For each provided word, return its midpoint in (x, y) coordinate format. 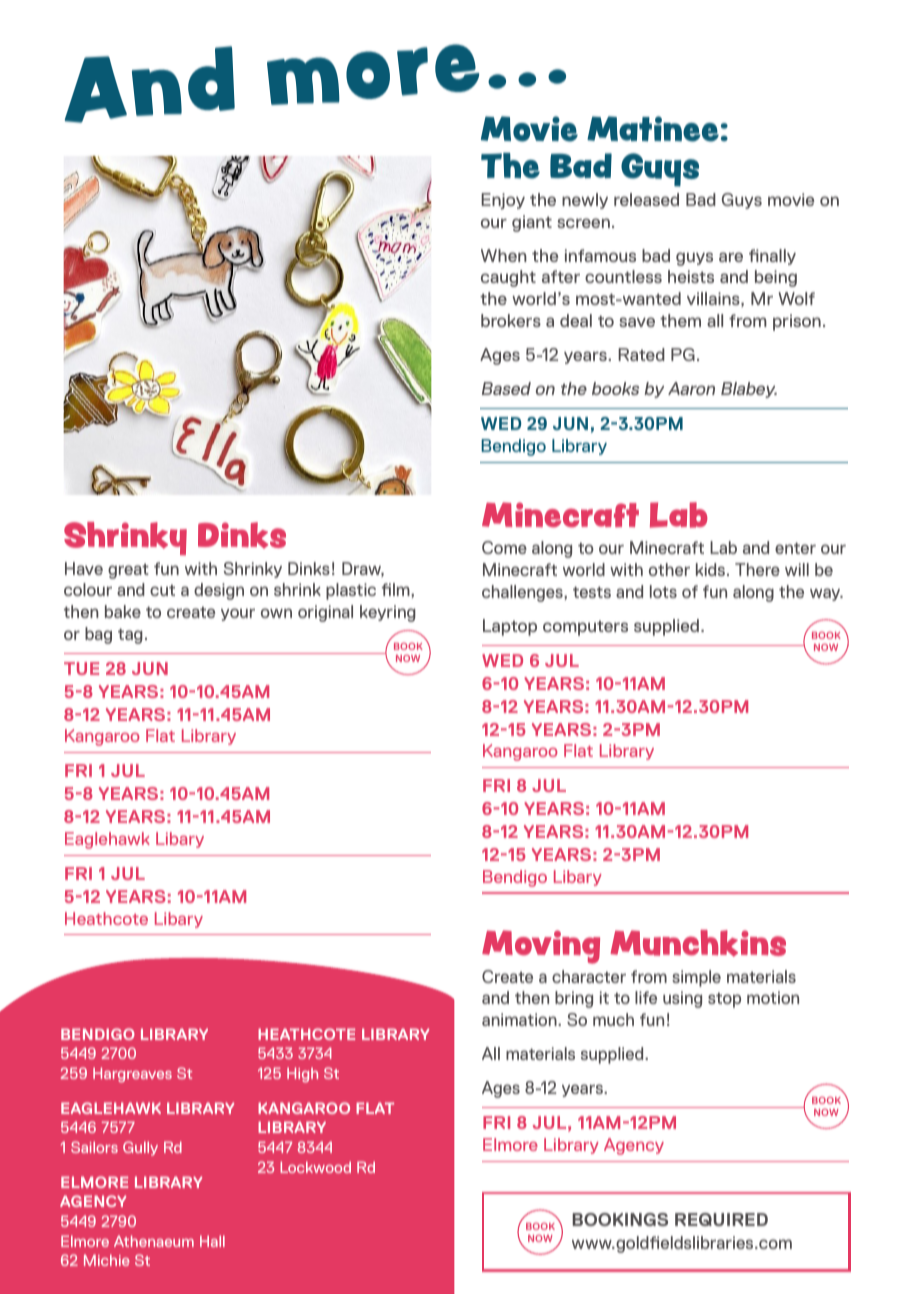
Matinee (653, 129)
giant (532, 223)
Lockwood (315, 1167)
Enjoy (503, 201)
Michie (107, 1260)
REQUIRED (721, 1219)
